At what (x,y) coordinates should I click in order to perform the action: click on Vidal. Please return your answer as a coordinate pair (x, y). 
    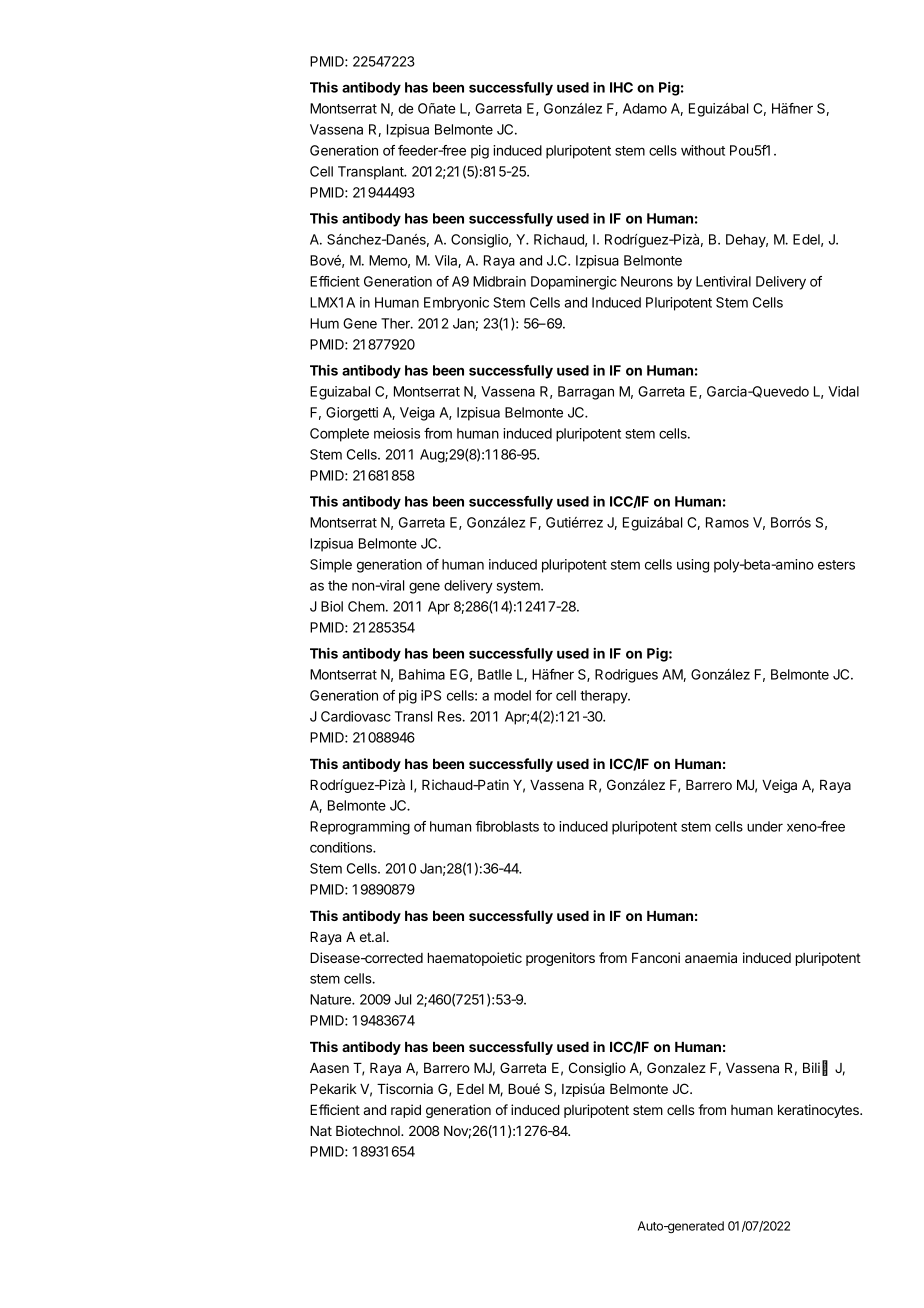
    Looking at the image, I should click on (843, 391).
